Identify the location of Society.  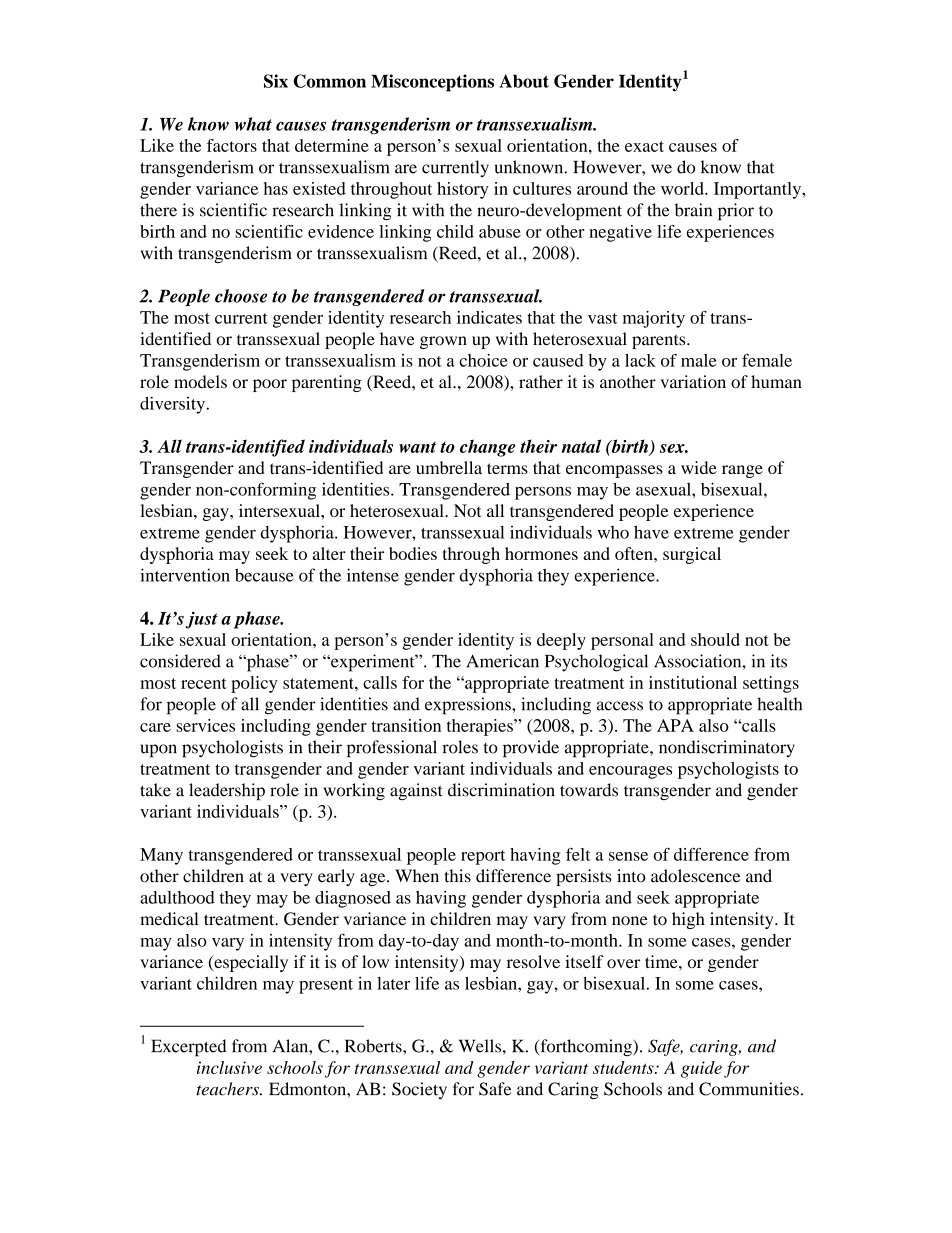
(419, 1090).
